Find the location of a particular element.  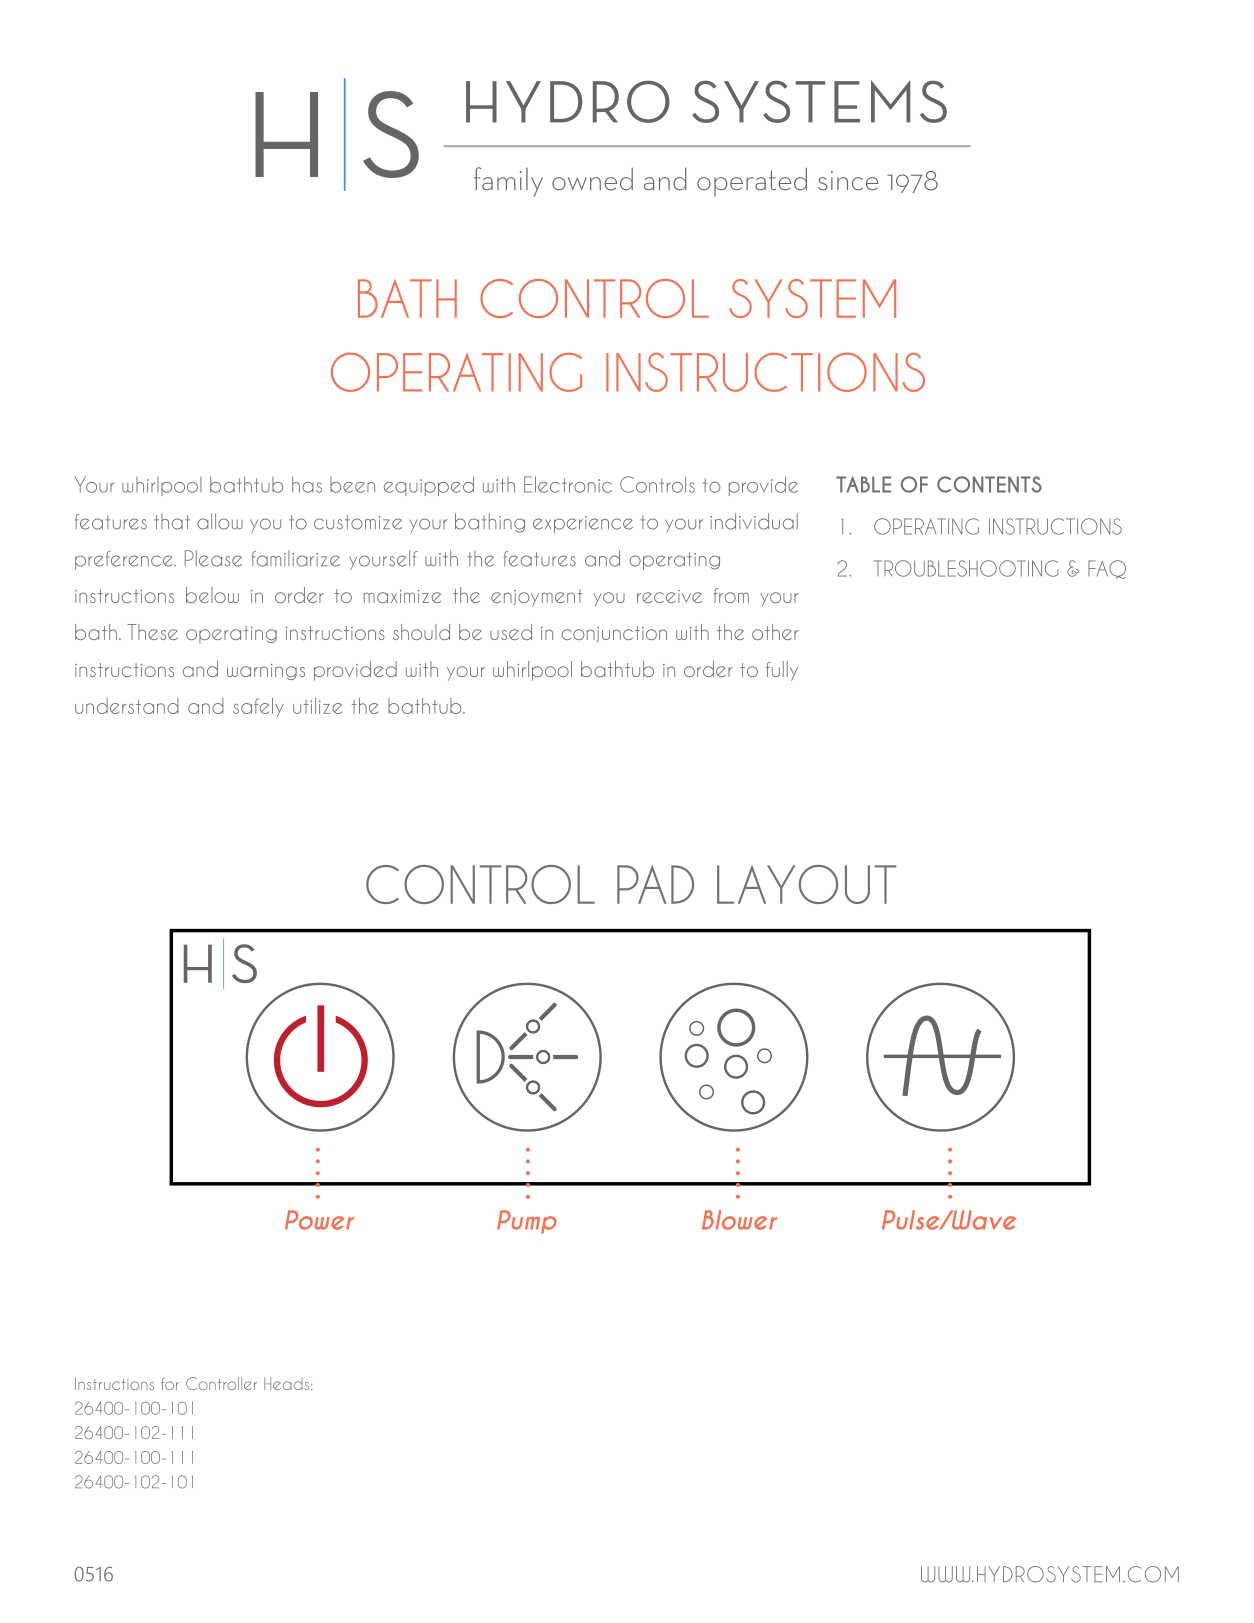

Pump is located at coordinates (527, 1222).
